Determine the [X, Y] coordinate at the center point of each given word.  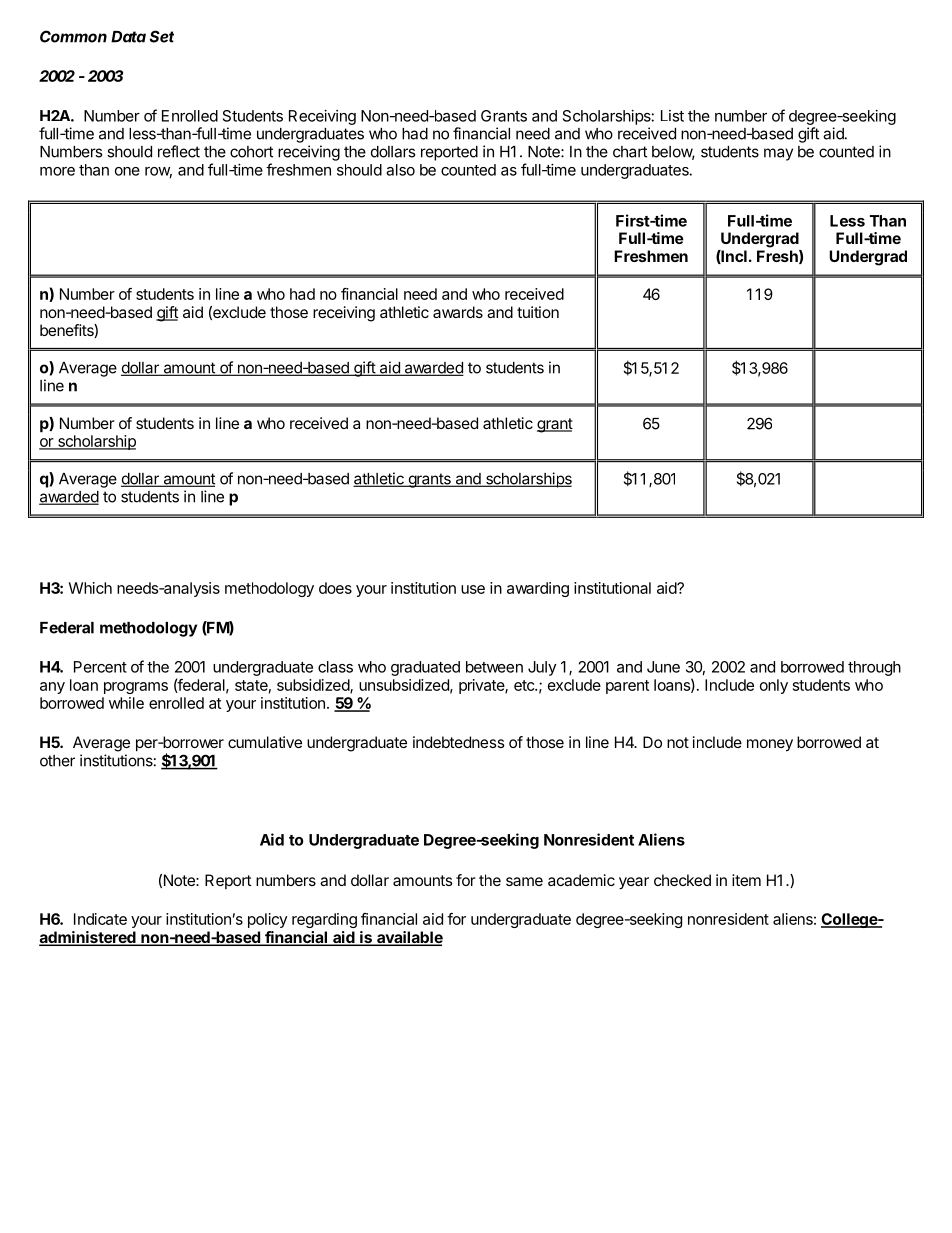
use [473, 589]
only [774, 686]
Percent [100, 667]
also [400, 170]
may [778, 154]
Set [162, 36]
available [409, 938]
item [746, 880]
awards [458, 312]
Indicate [100, 919]
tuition [538, 312]
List [672, 116]
